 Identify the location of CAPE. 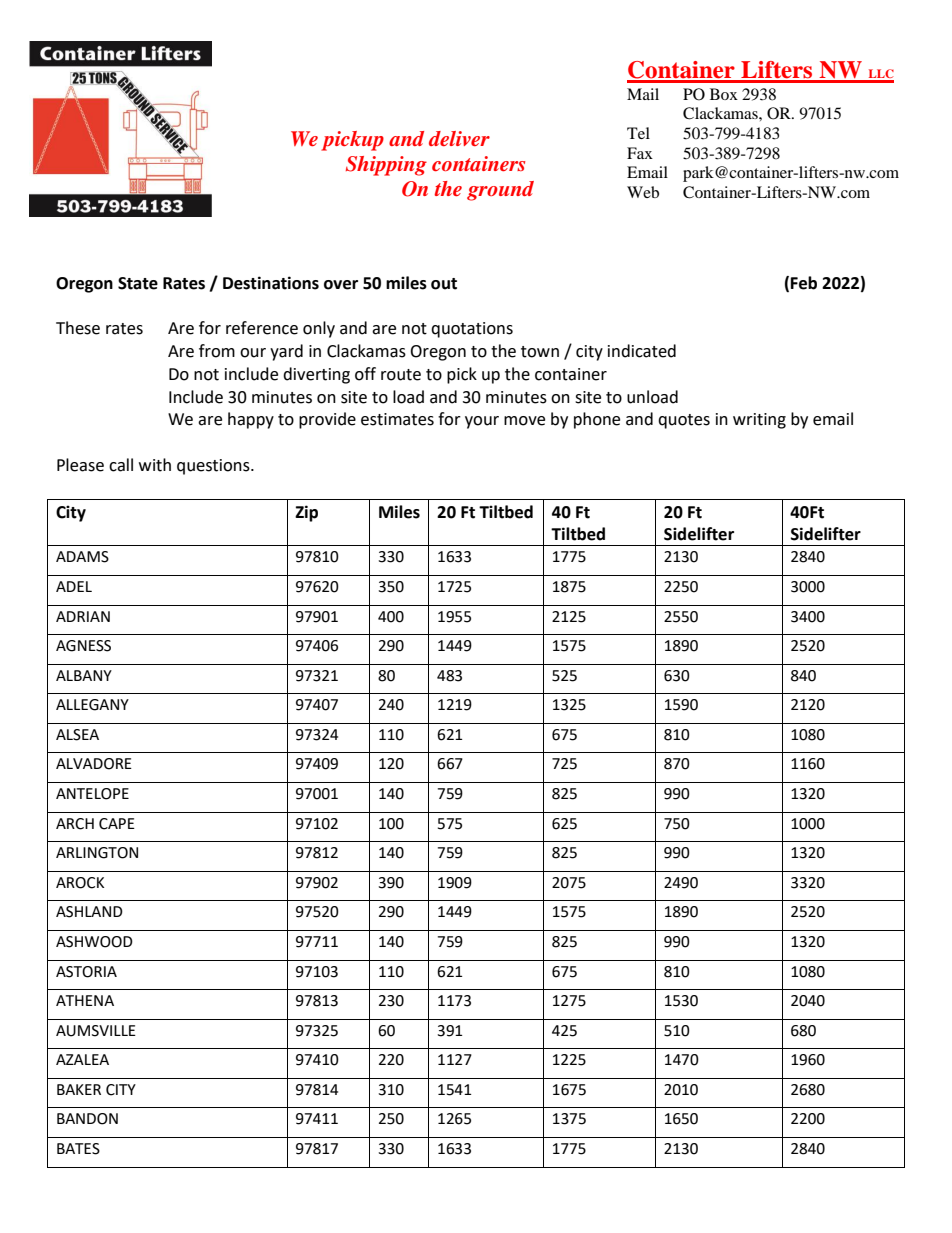
(117, 824).
